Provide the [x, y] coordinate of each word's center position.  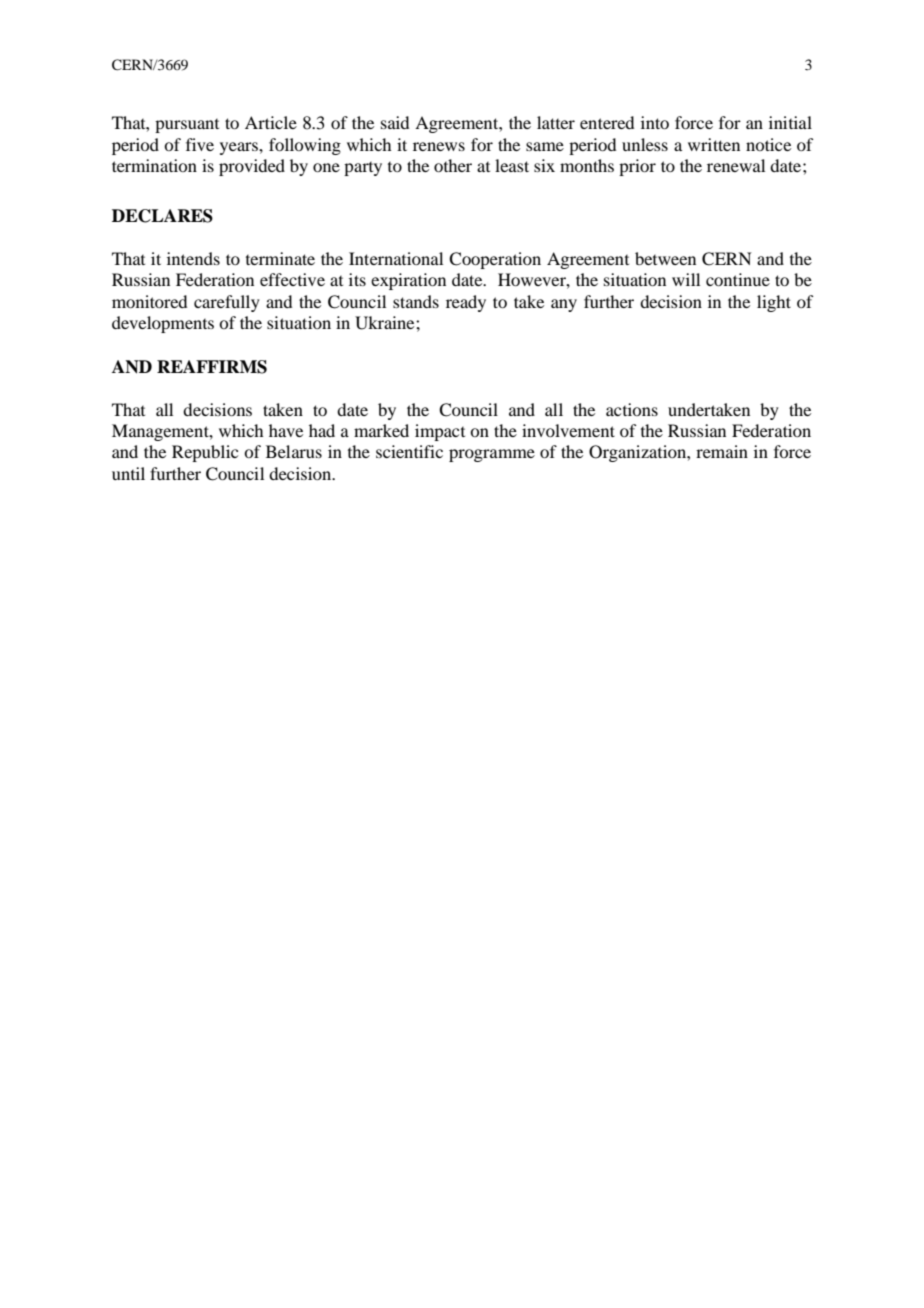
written [714, 144]
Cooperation [495, 260]
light [774, 303]
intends [193, 258]
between [665, 258]
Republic [205, 453]
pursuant [187, 126]
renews [439, 146]
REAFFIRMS [212, 367]
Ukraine [386, 323]
